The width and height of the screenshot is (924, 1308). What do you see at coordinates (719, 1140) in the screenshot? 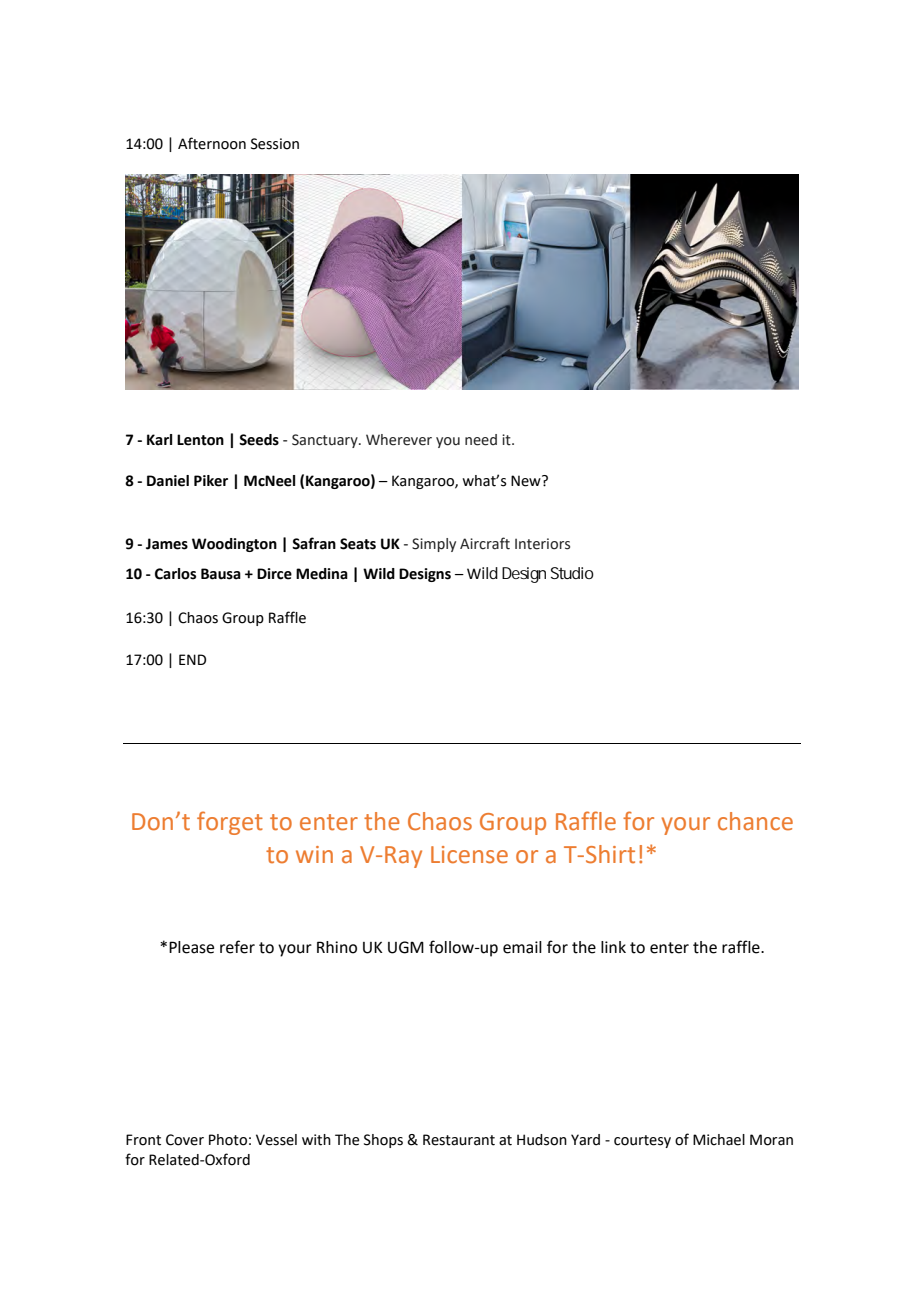
I see `Michael` at bounding box center [719, 1140].
